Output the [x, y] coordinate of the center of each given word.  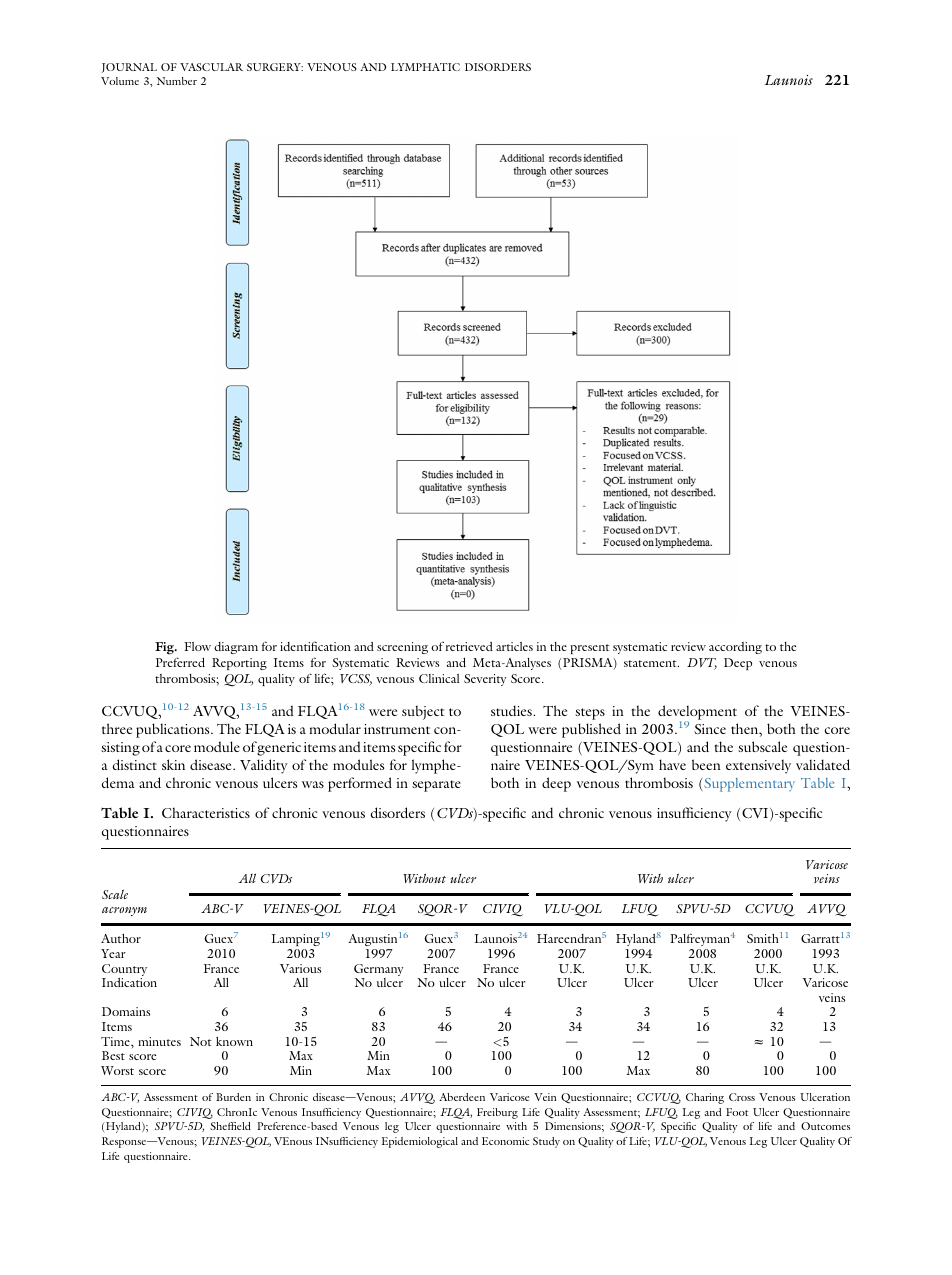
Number [177, 81]
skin [173, 764]
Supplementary [748, 785]
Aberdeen [462, 1097]
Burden [233, 1097]
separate [436, 786]
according [735, 648]
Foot [737, 1112]
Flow [197, 646]
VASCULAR [211, 67]
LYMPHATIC [425, 67]
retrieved [469, 646]
